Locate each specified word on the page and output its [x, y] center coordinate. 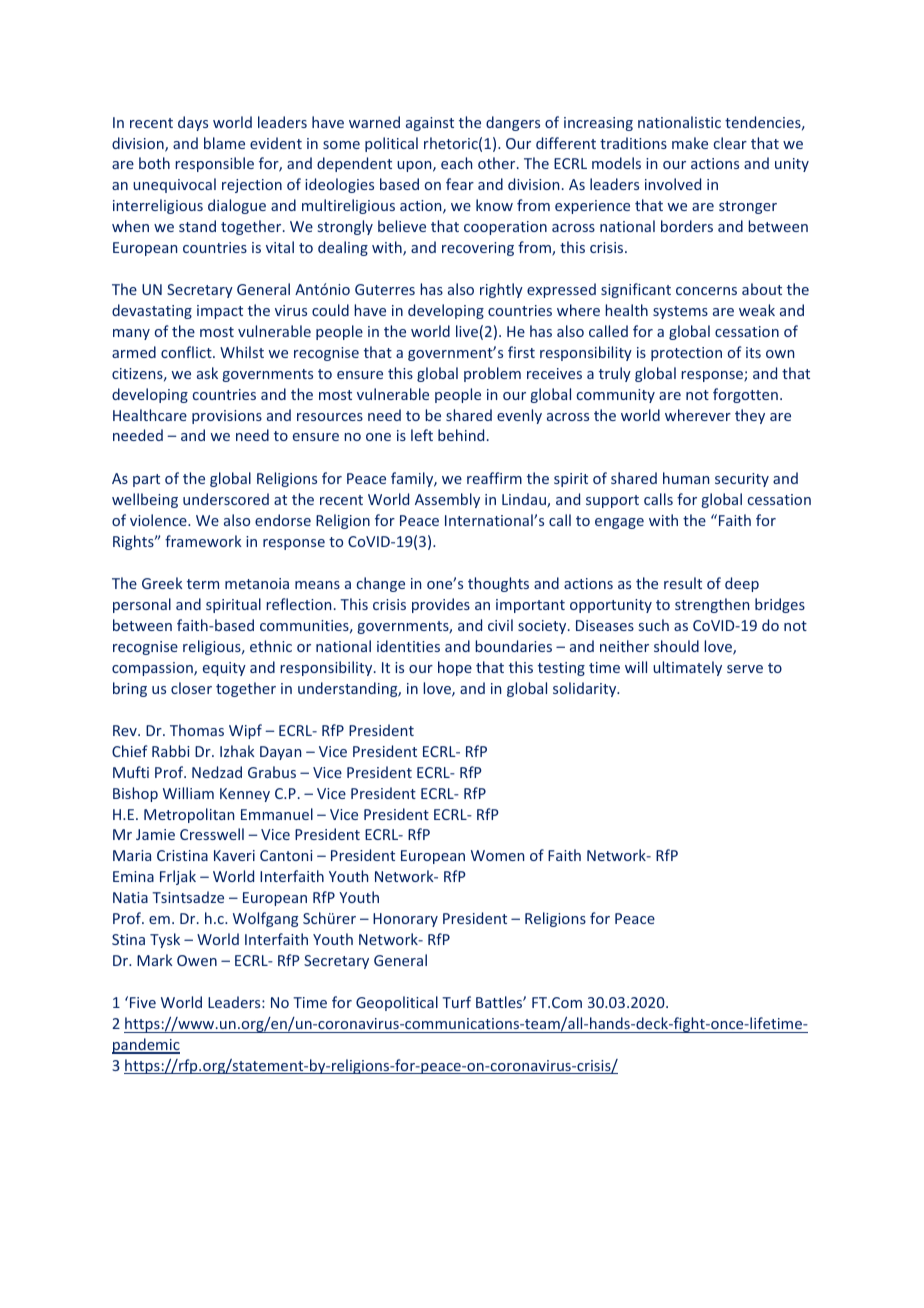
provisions [227, 417]
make [690, 143]
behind [461, 435]
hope [455, 668]
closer [191, 688]
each [456, 163]
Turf [456, 1002]
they [750, 416]
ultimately [687, 668]
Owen [197, 960]
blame [224, 143]
